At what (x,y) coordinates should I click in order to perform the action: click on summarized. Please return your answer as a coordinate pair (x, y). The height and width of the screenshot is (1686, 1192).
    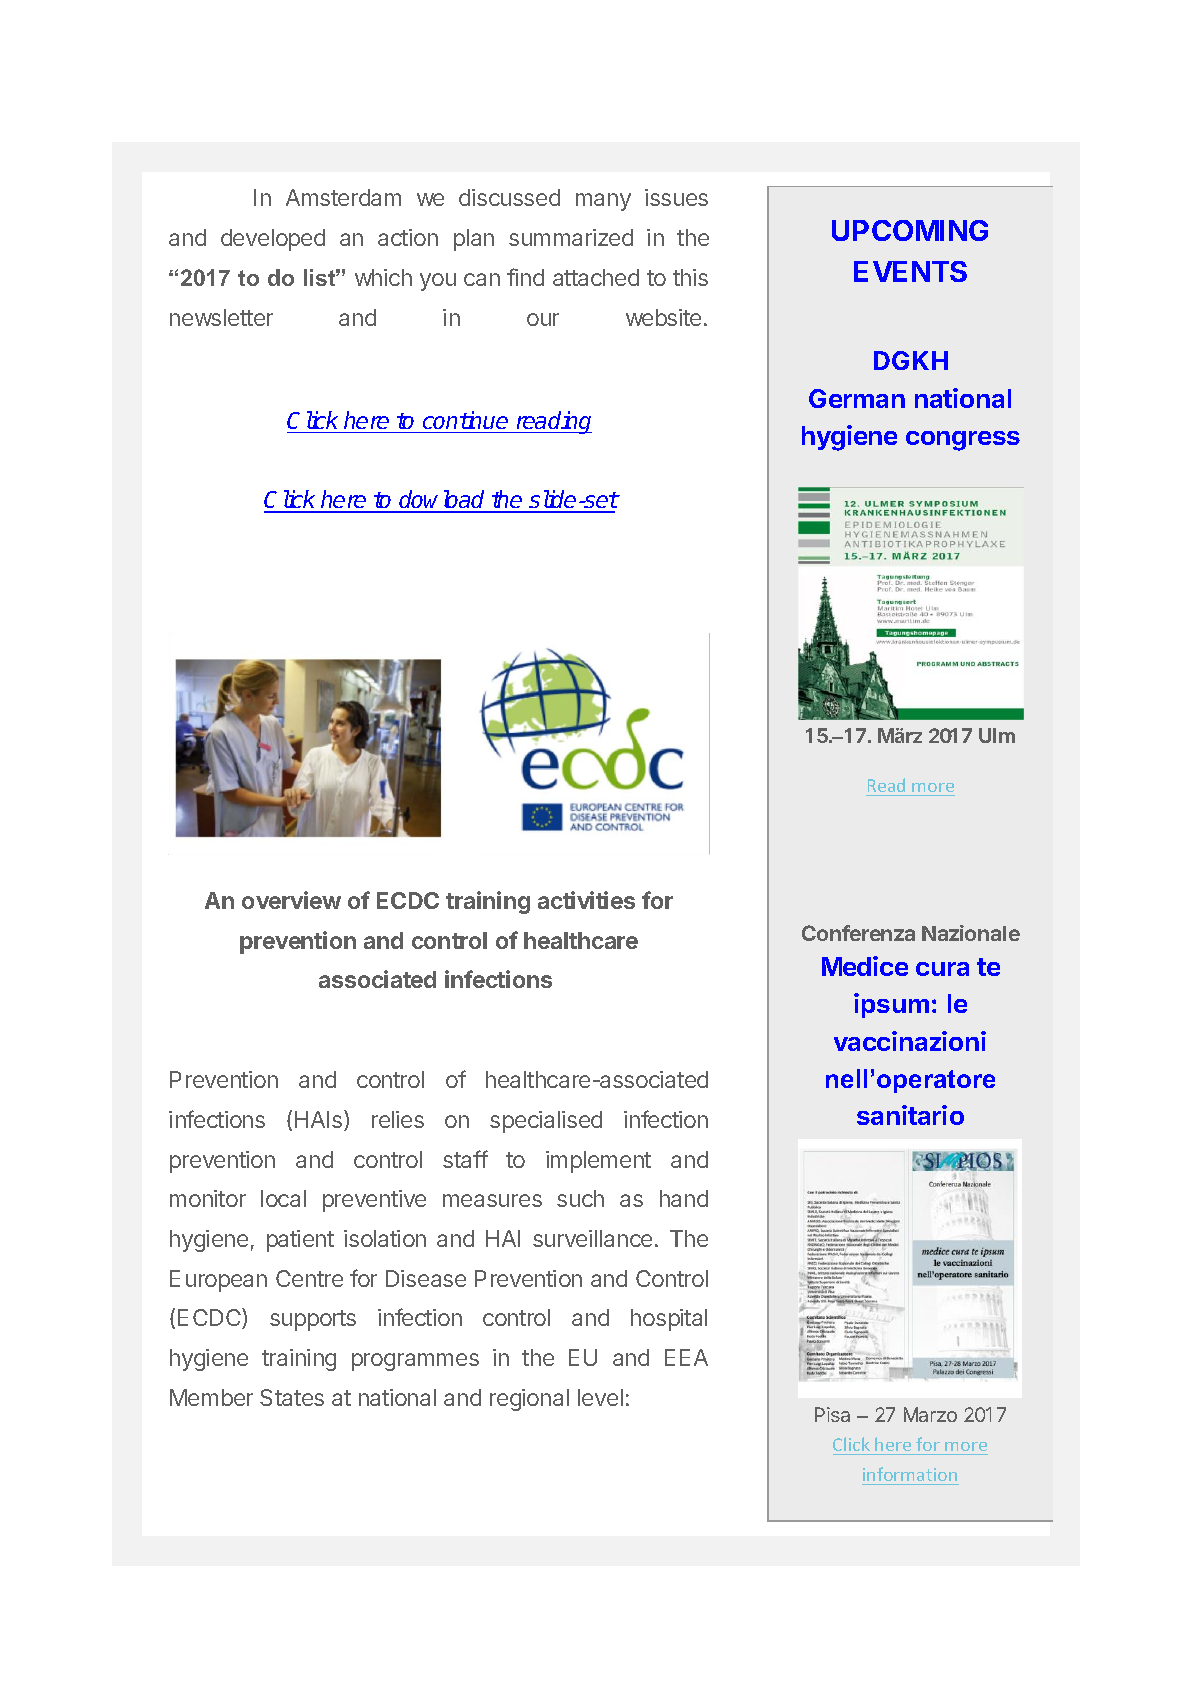
    Looking at the image, I should click on (571, 237).
